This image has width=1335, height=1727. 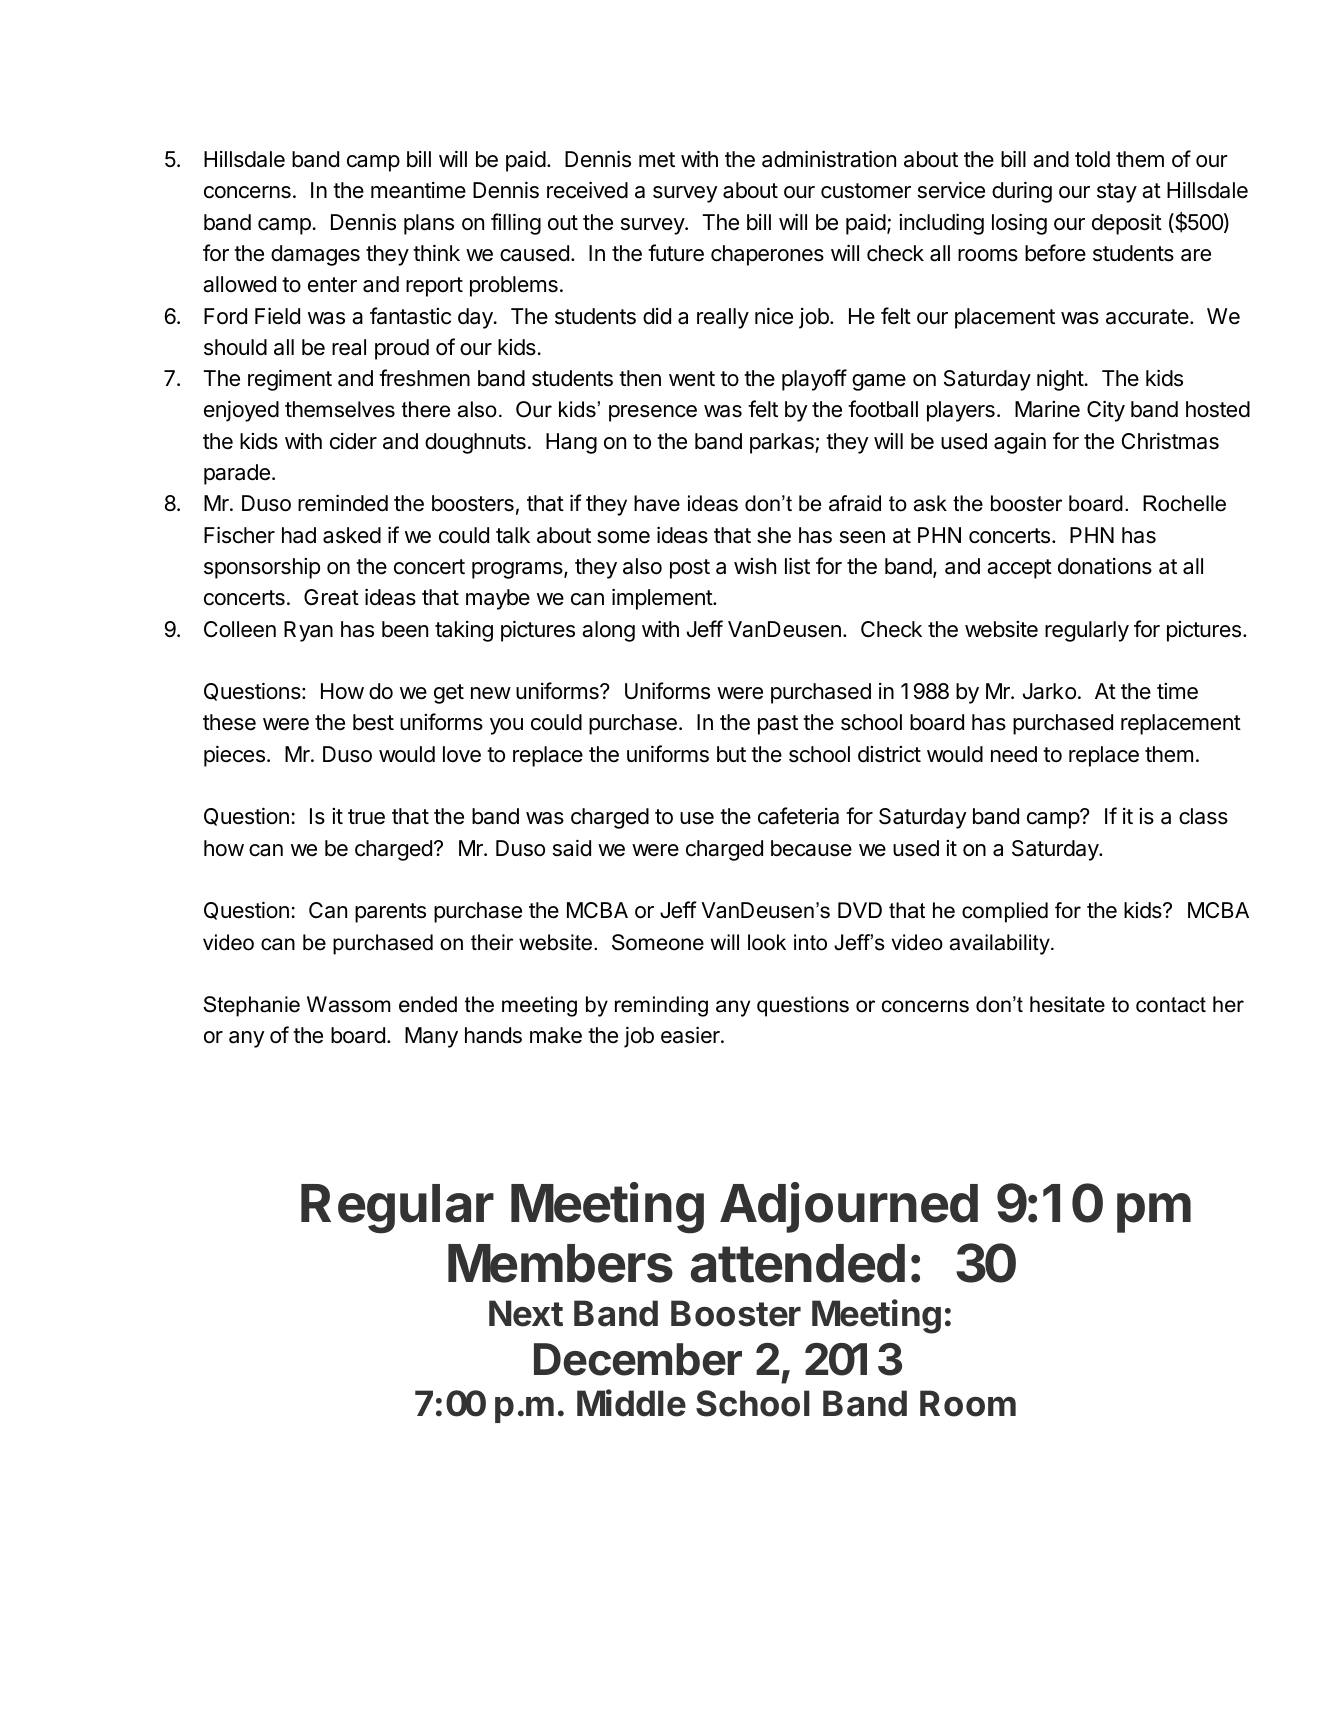 I want to click on Next, so click(x=526, y=1313).
